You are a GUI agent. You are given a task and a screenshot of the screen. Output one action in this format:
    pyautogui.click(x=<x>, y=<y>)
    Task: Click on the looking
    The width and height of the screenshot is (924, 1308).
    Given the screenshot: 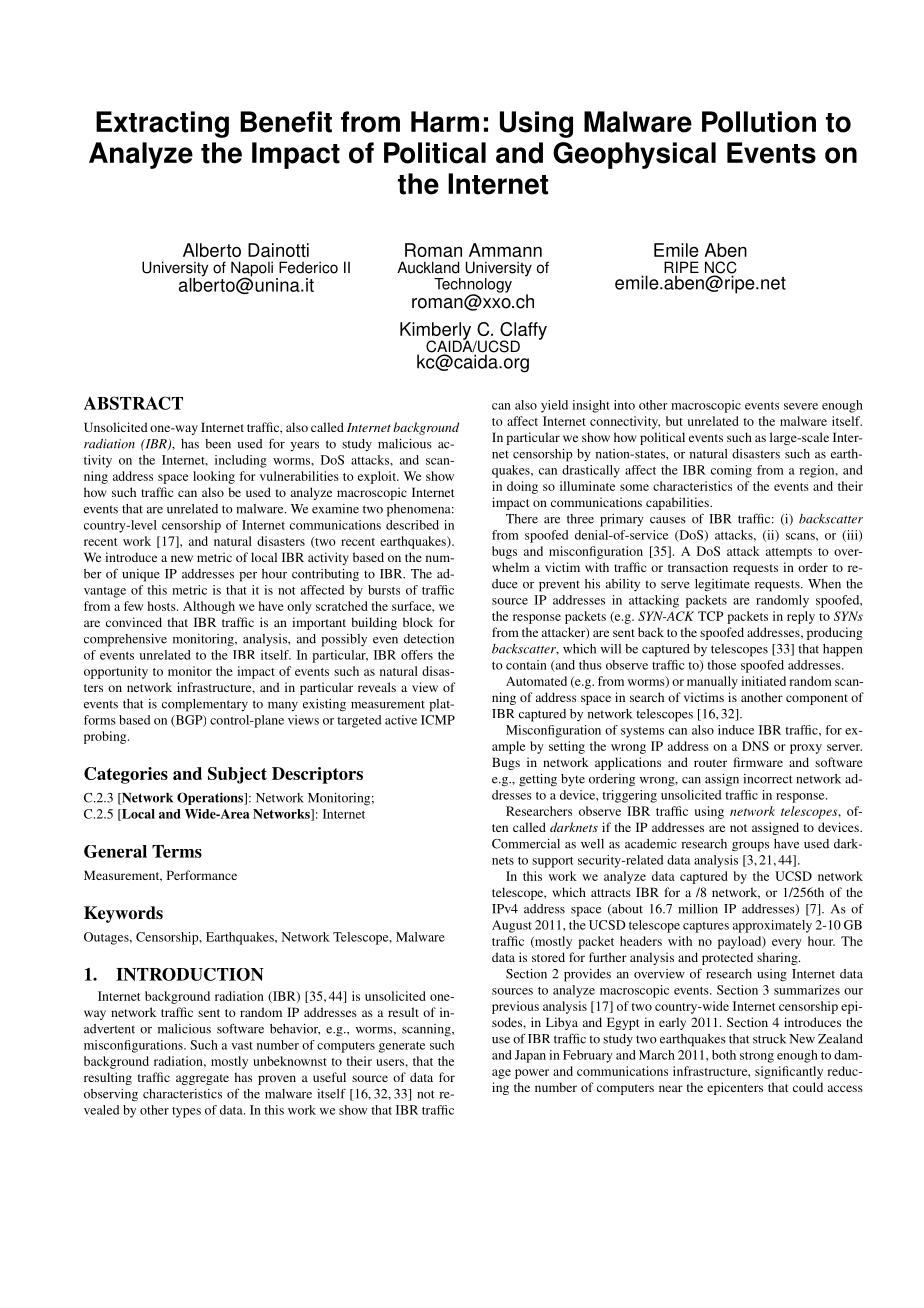 What is the action you would take?
    pyautogui.click(x=214, y=477)
